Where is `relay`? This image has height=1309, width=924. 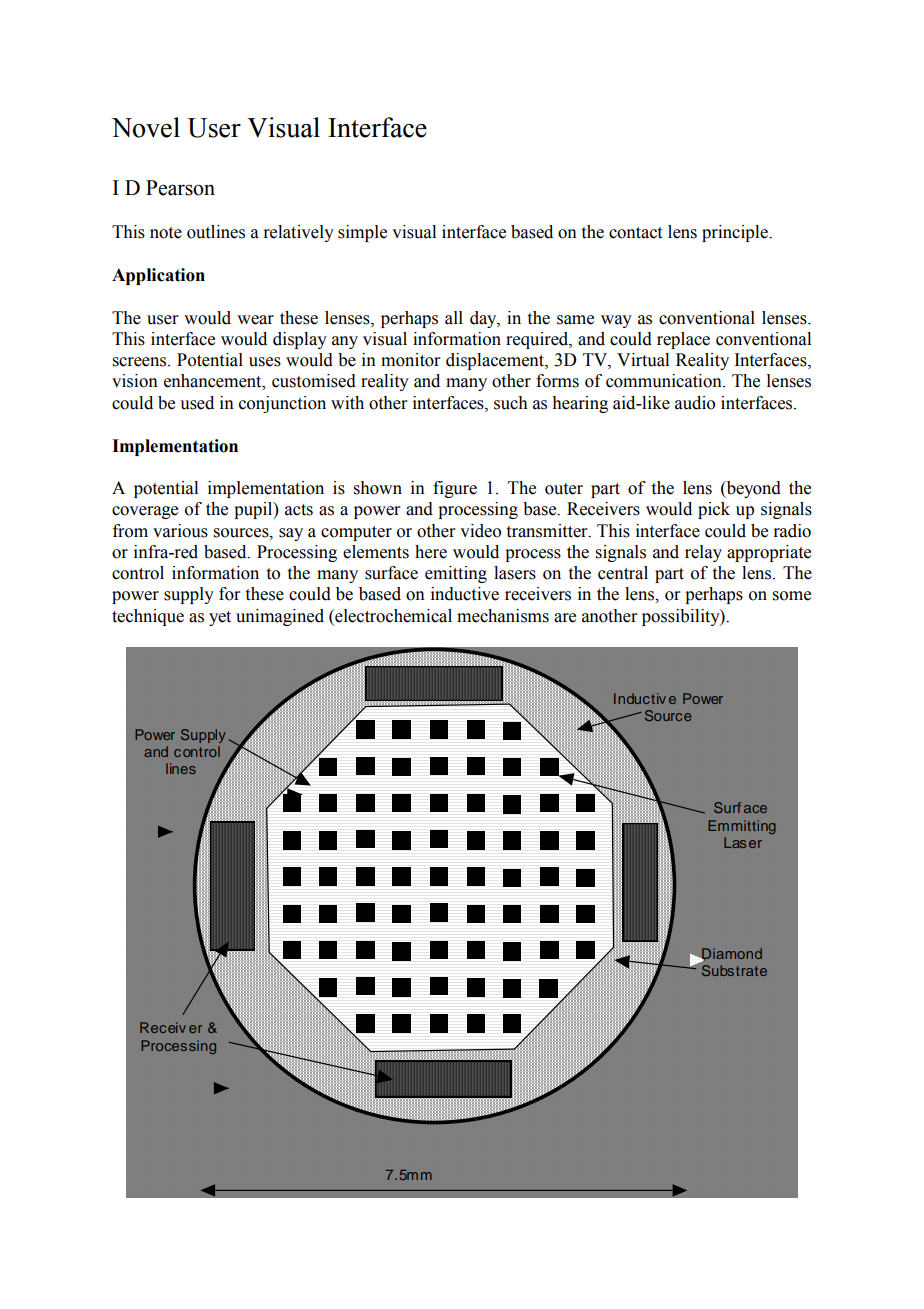
relay is located at coordinates (703, 553).
